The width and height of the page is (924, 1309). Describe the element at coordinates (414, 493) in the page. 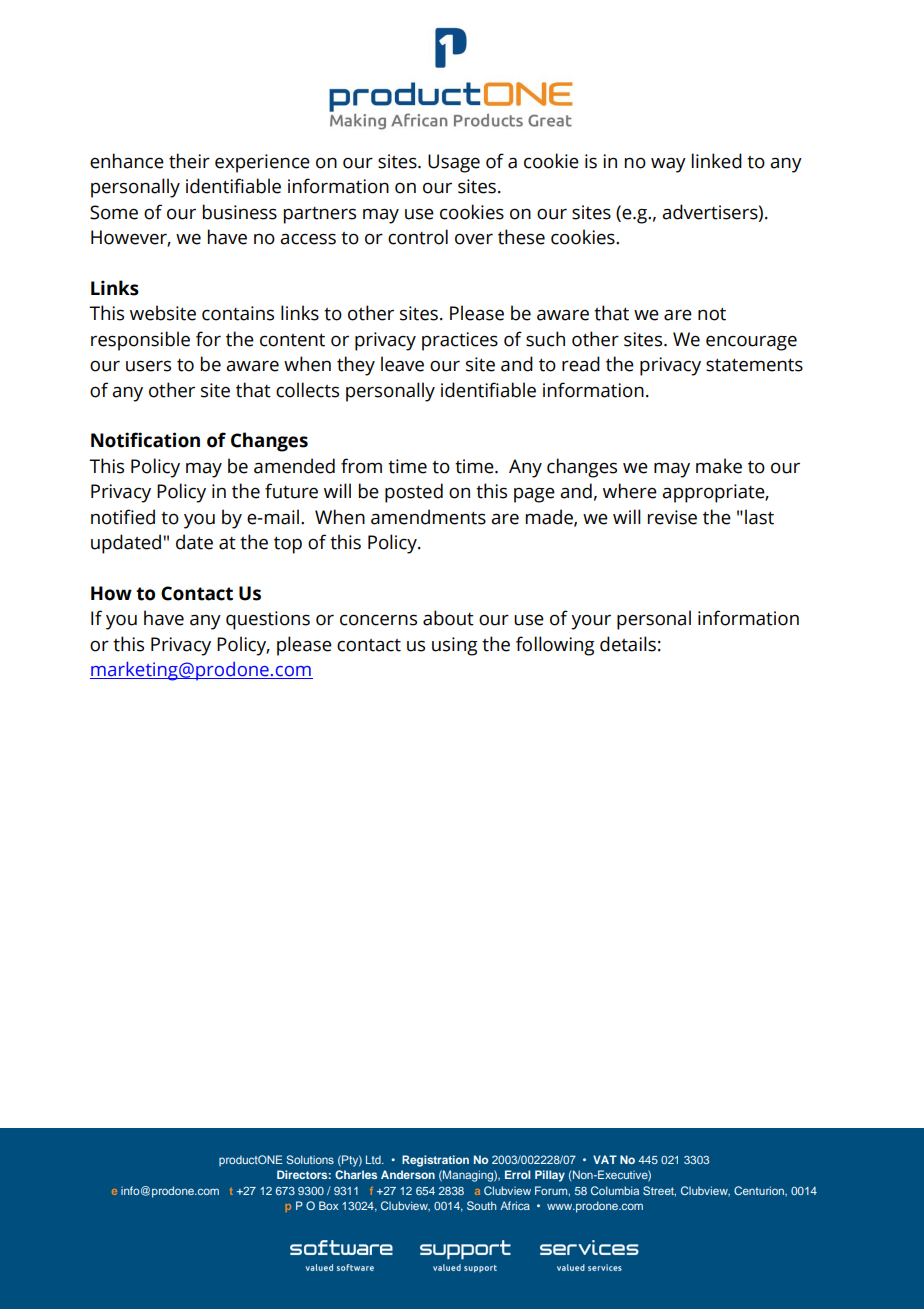

I see `posted` at that location.
